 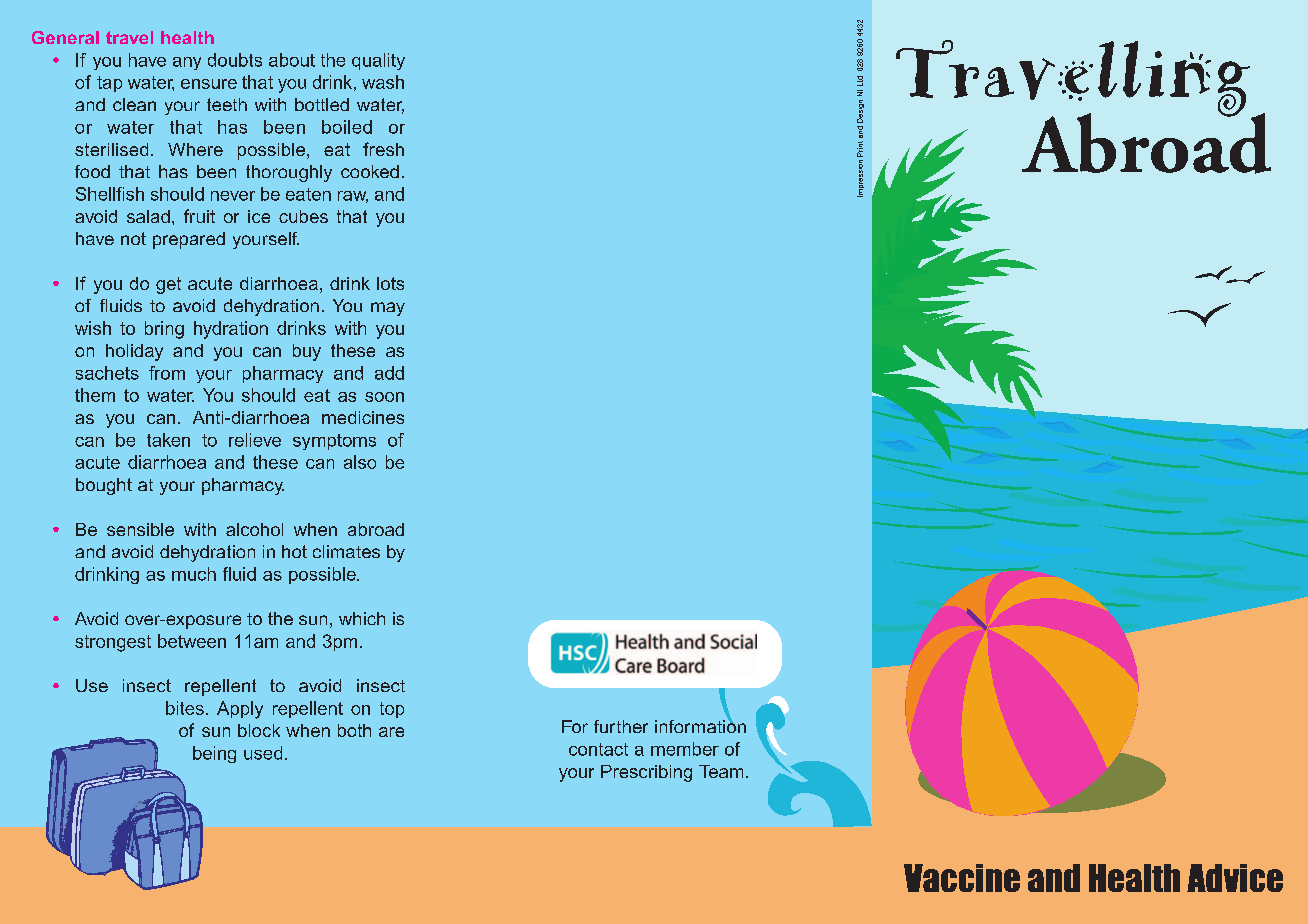 What do you see at coordinates (354, 730) in the document?
I see `both` at bounding box center [354, 730].
